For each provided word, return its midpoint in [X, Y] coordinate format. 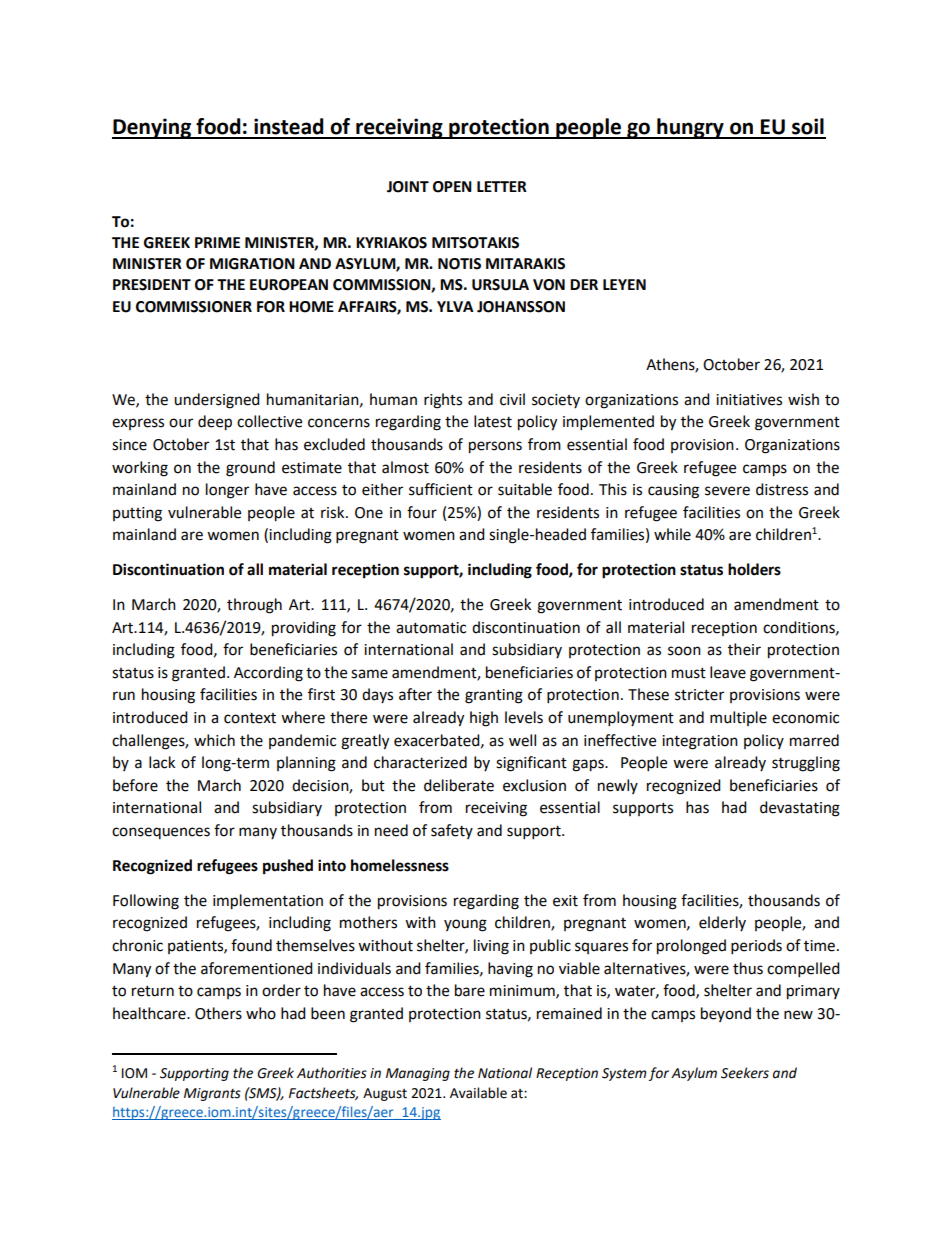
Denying [152, 128]
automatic [431, 628]
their [744, 649]
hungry [690, 128]
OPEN [452, 187]
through [254, 606]
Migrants [212, 1094]
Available [478, 1093]
